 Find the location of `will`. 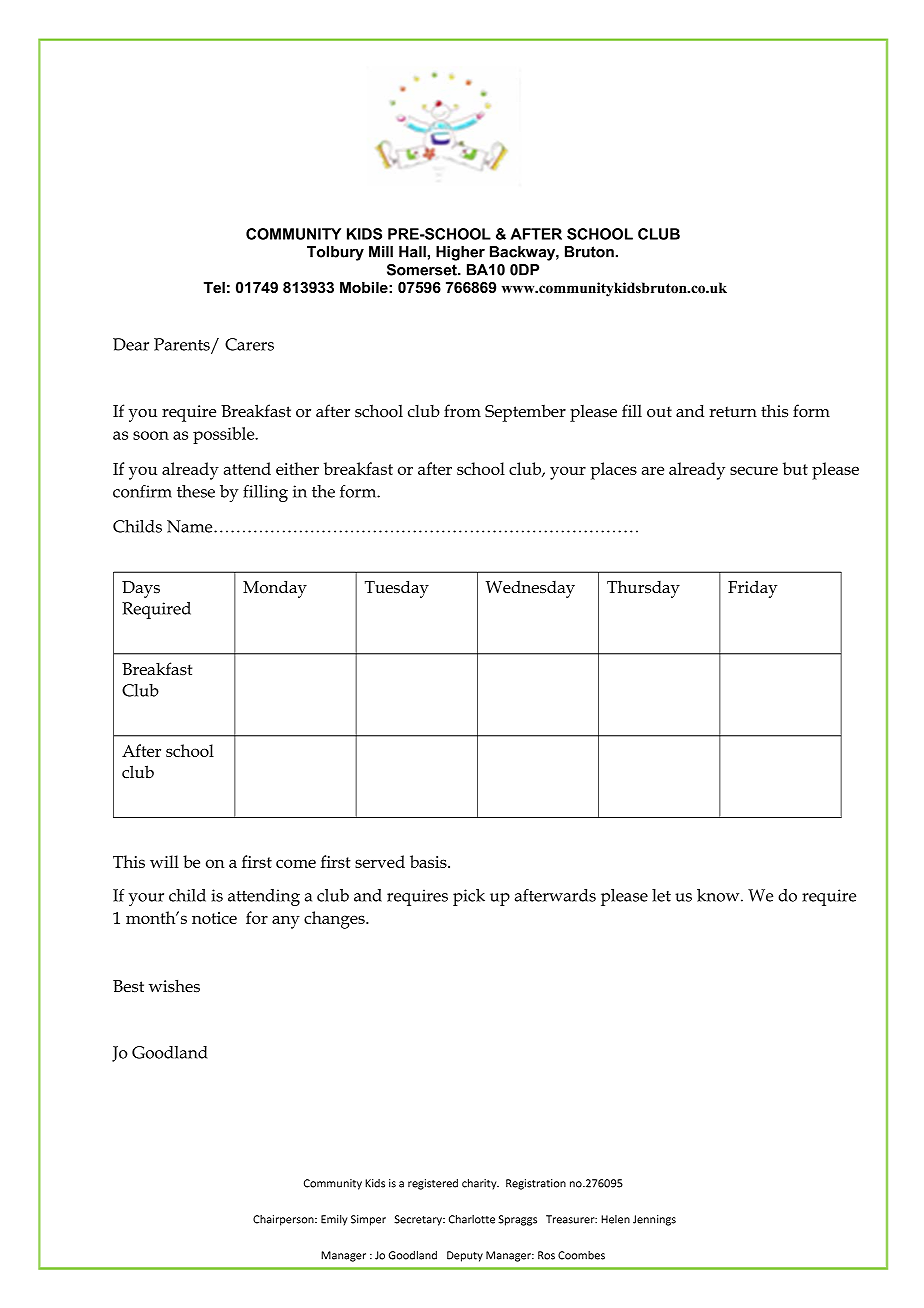

will is located at coordinates (164, 861).
